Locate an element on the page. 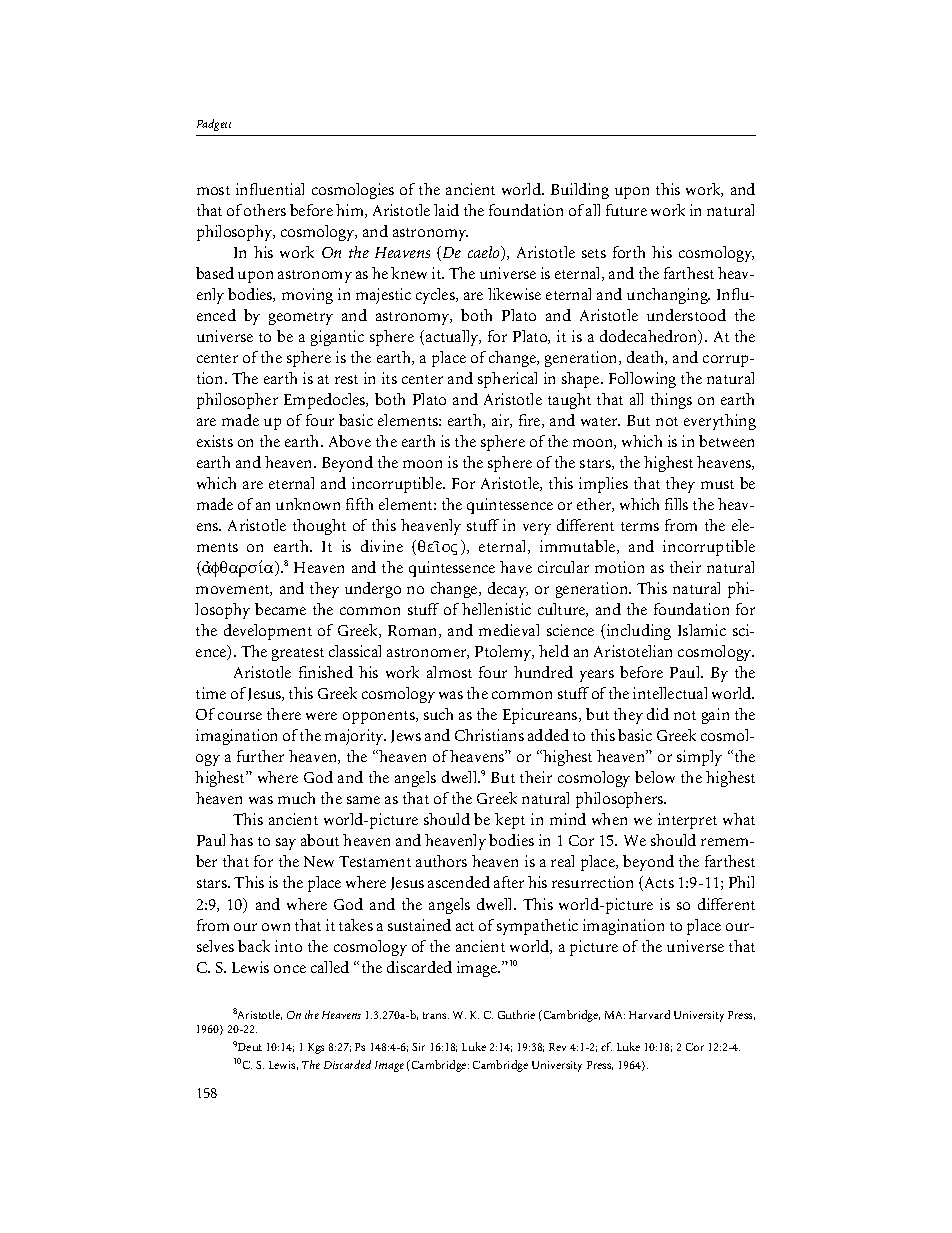  things is located at coordinates (671, 401).
